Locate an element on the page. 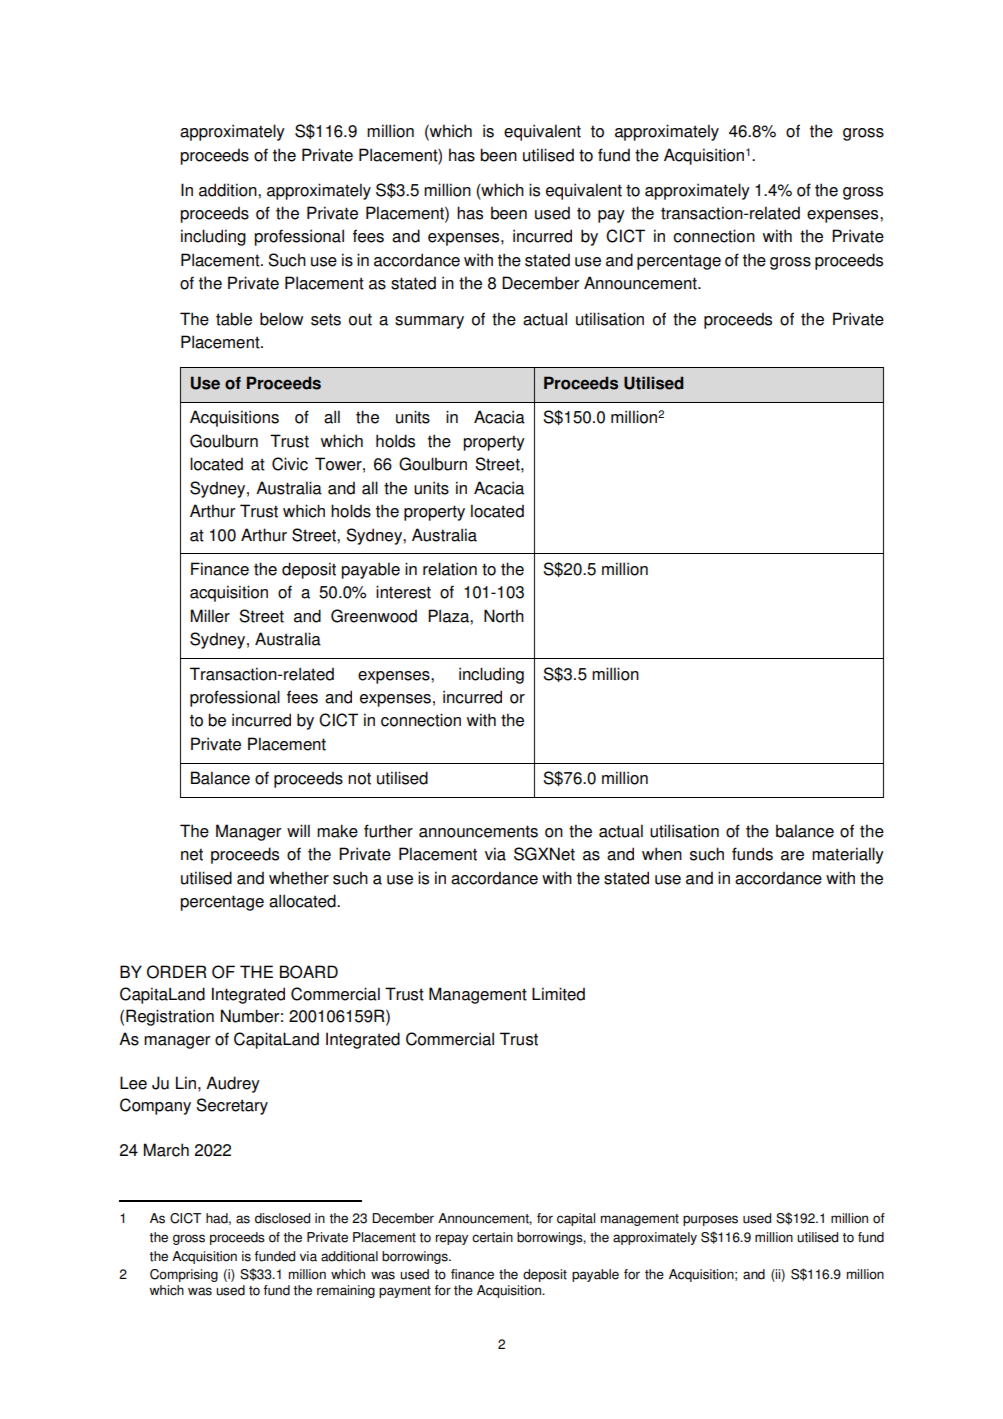 Image resolution: width=1003 pixels, height=1419 pixels. Comprising is located at coordinates (184, 1275).
